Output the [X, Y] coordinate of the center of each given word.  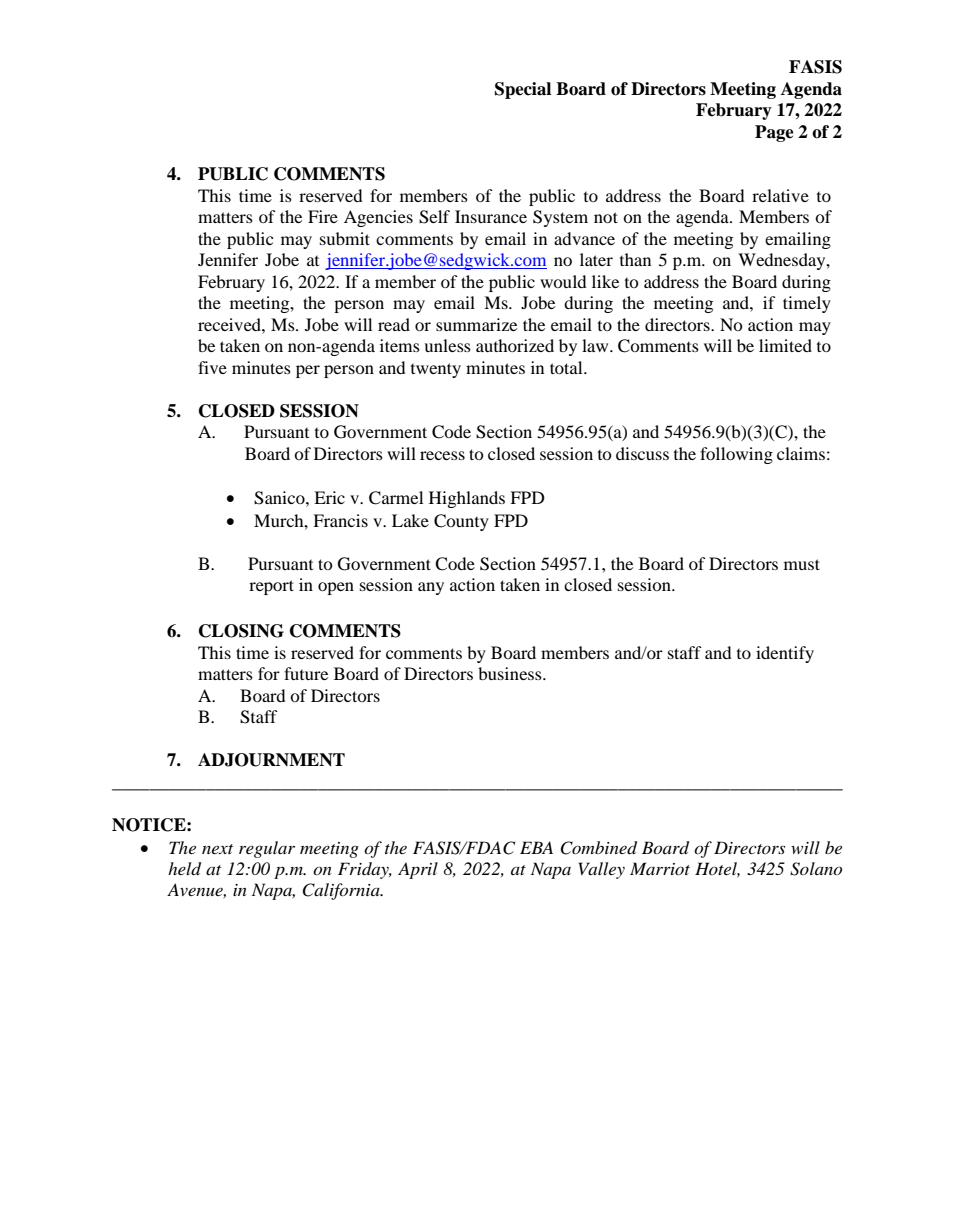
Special [523, 90]
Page [774, 133]
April [418, 870]
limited [785, 345]
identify [785, 654]
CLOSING [241, 631]
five [212, 367]
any [431, 588]
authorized [515, 345]
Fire [323, 216]
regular [267, 849]
